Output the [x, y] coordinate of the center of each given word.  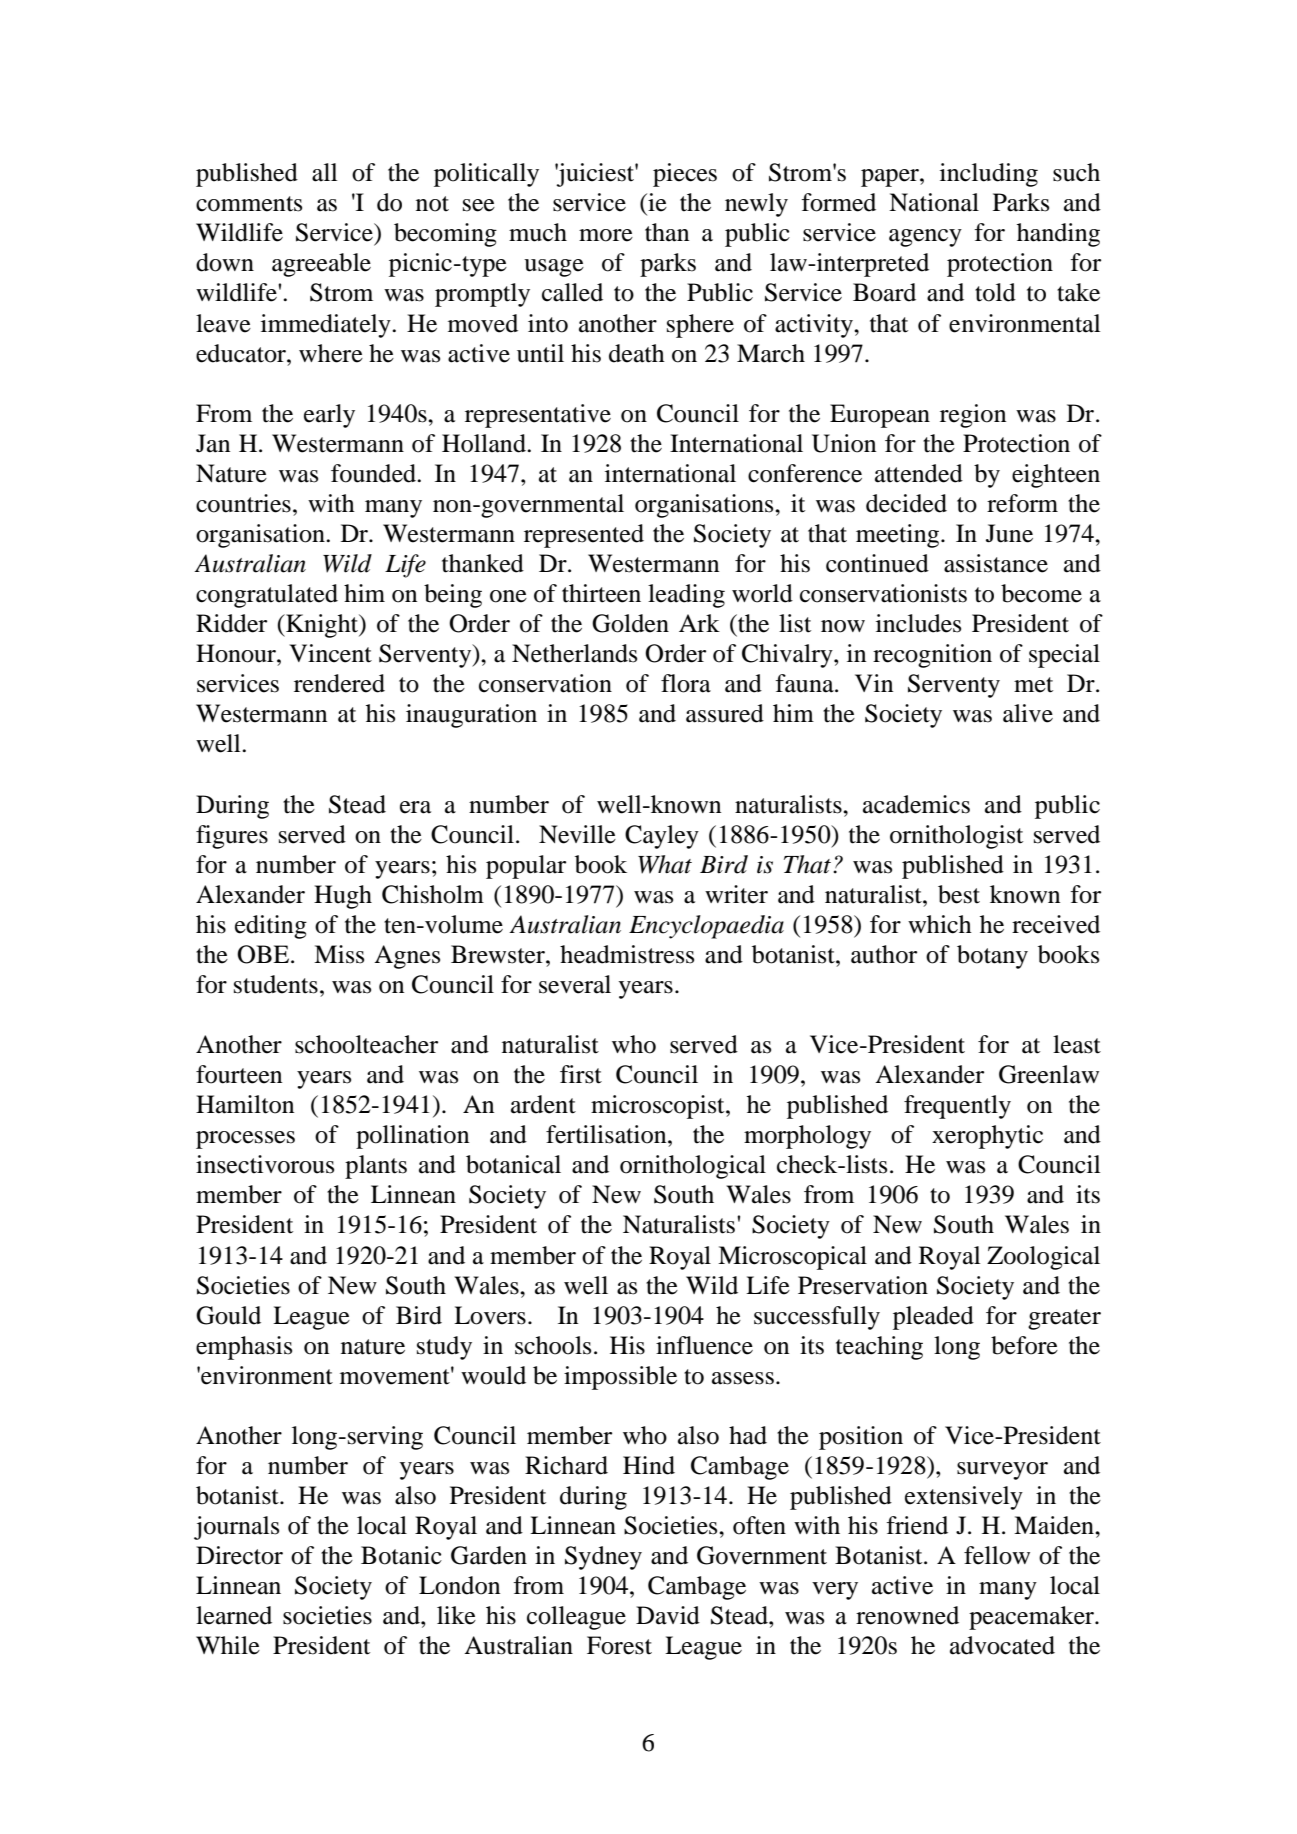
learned [234, 1615]
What [665, 864]
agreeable [321, 265]
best [959, 894]
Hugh [343, 897]
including [989, 175]
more [606, 235]
